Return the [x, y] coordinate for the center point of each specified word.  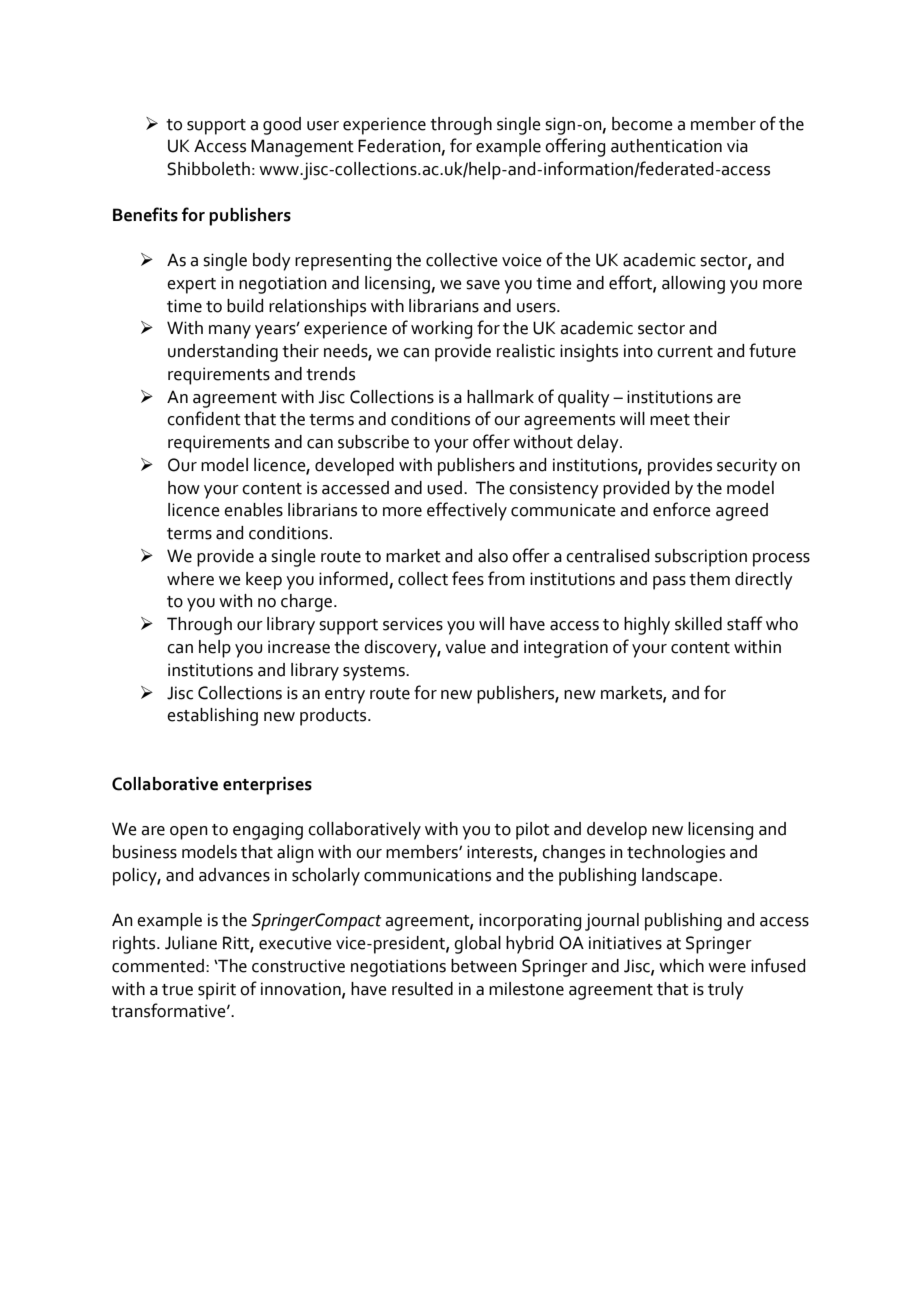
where [190, 579]
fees [468, 578]
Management [302, 148]
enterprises [267, 786]
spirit [217, 991]
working [441, 330]
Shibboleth [208, 169]
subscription [701, 558]
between [484, 966]
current [685, 352]
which [681, 966]
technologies [676, 854]
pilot [533, 831]
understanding [223, 353]
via [737, 146]
